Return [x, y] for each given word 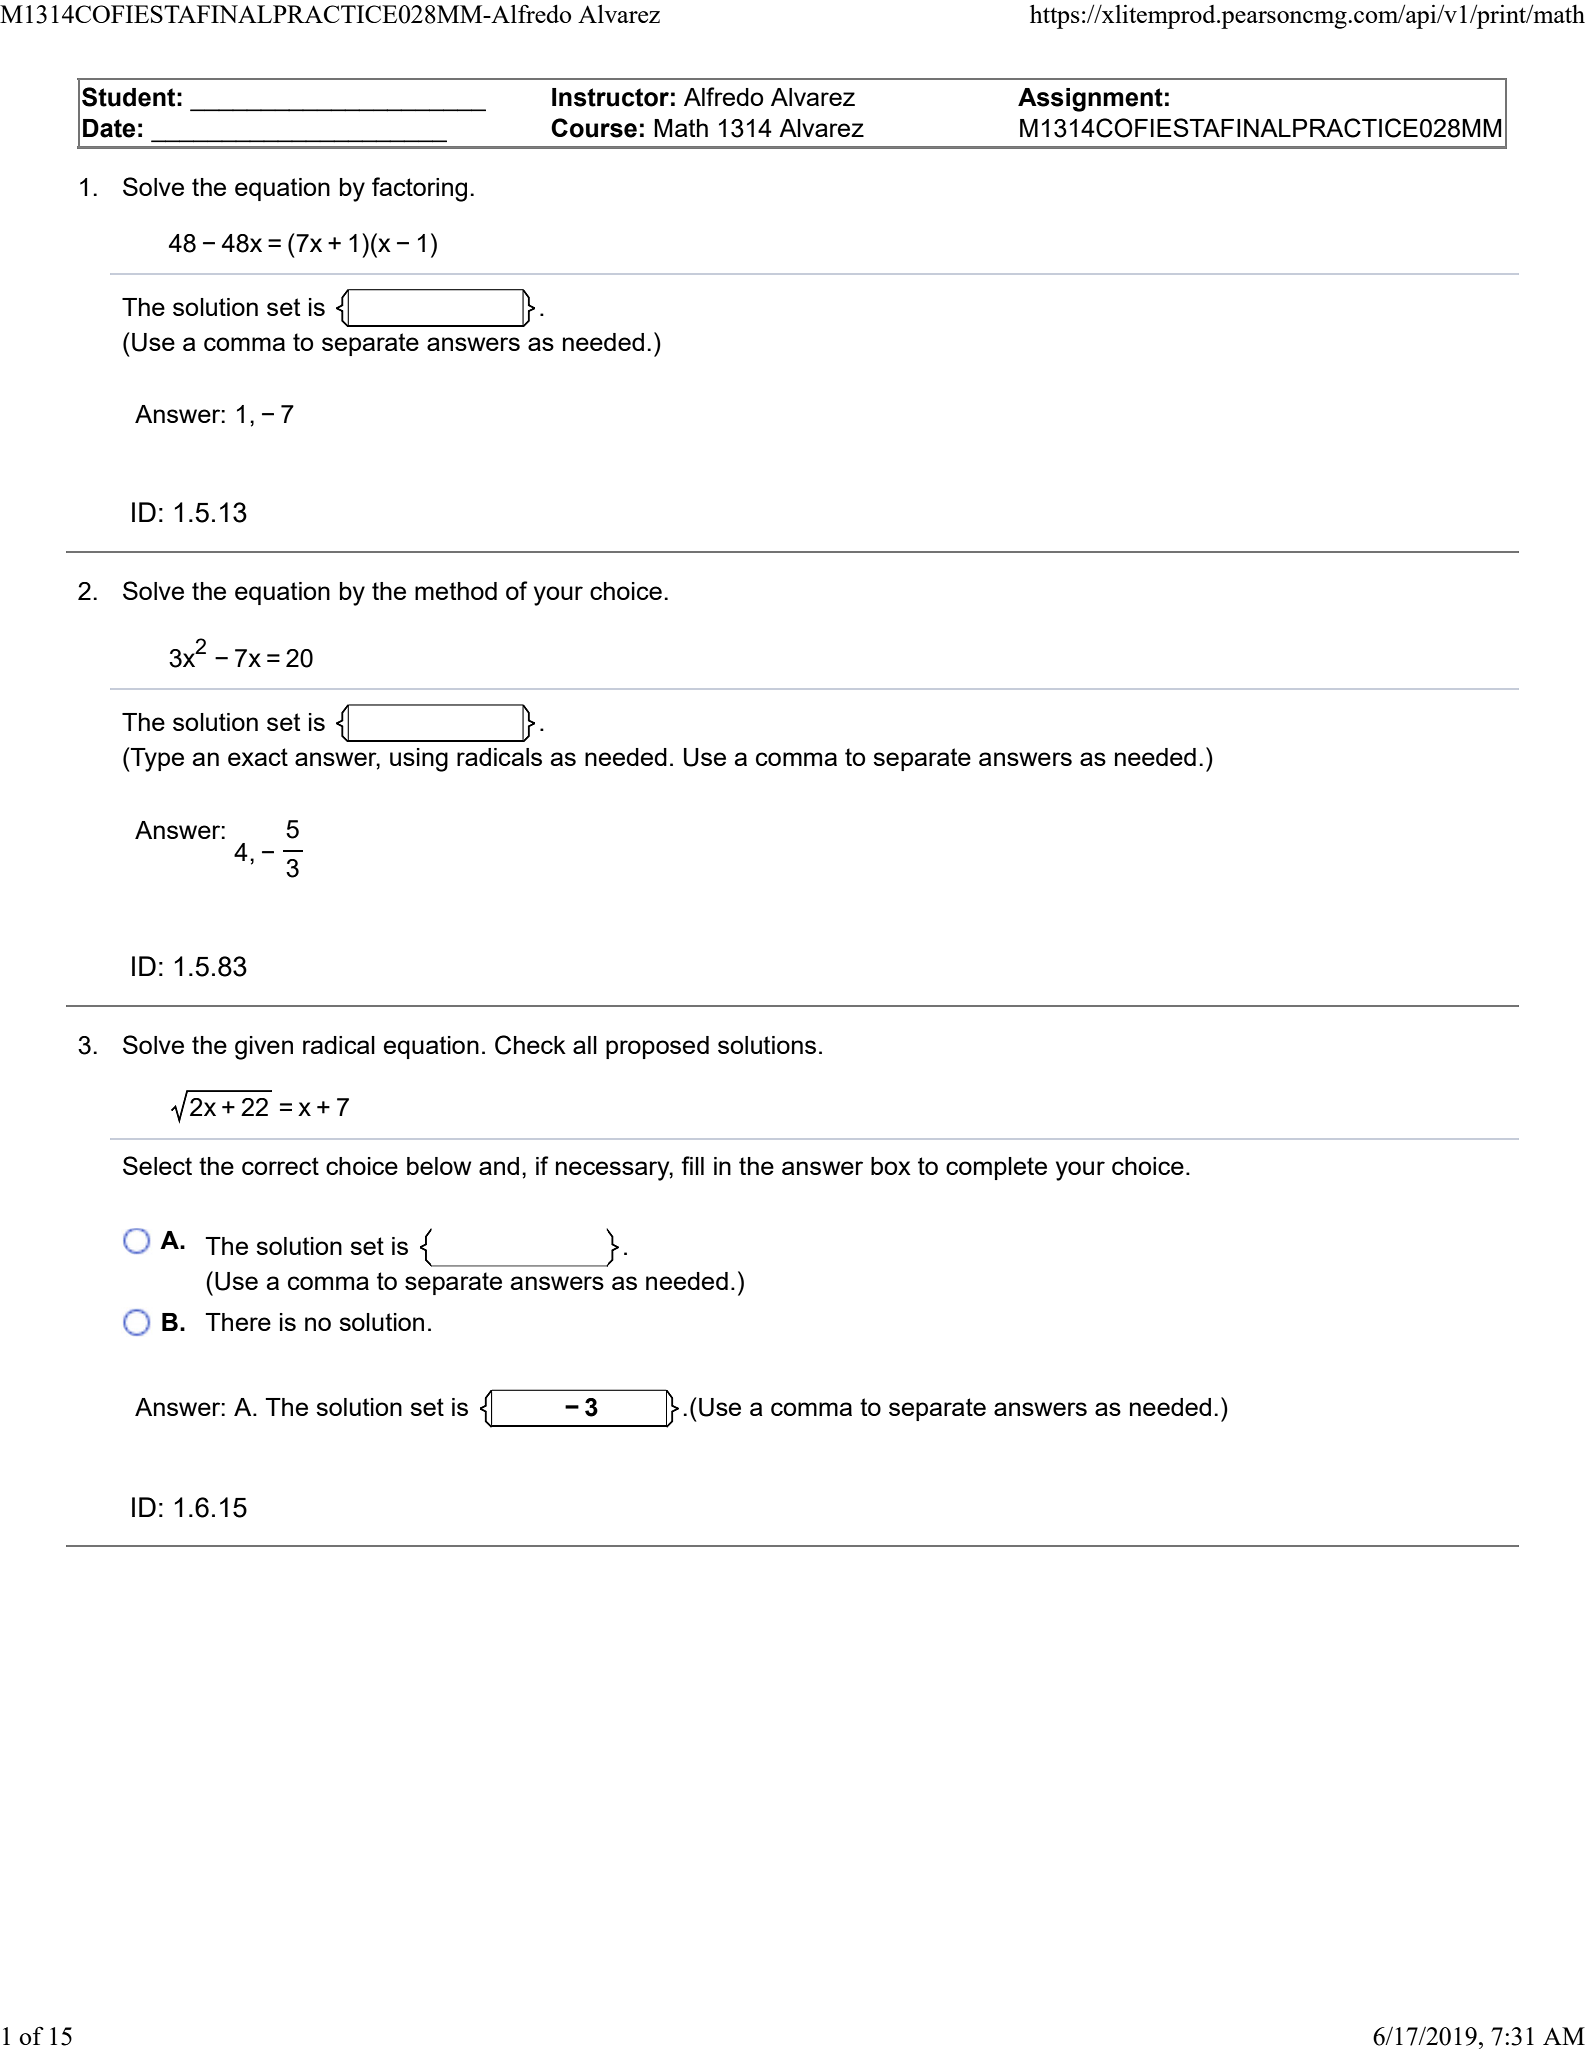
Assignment [1090, 100]
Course [594, 128]
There [238, 1322]
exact [258, 757]
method [456, 591]
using [419, 760]
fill [692, 1165]
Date [109, 128]
